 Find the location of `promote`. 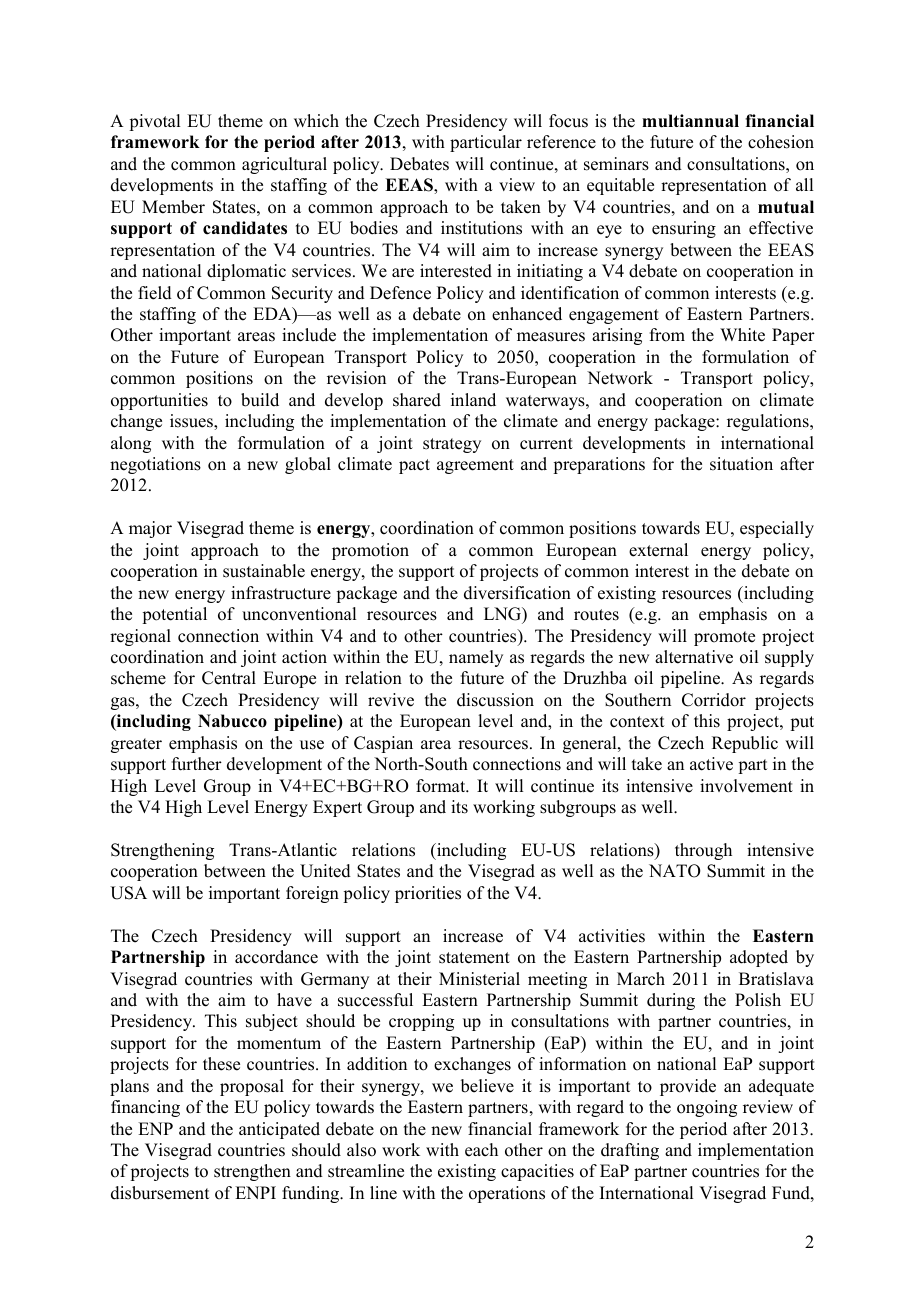

promote is located at coordinates (724, 638).
